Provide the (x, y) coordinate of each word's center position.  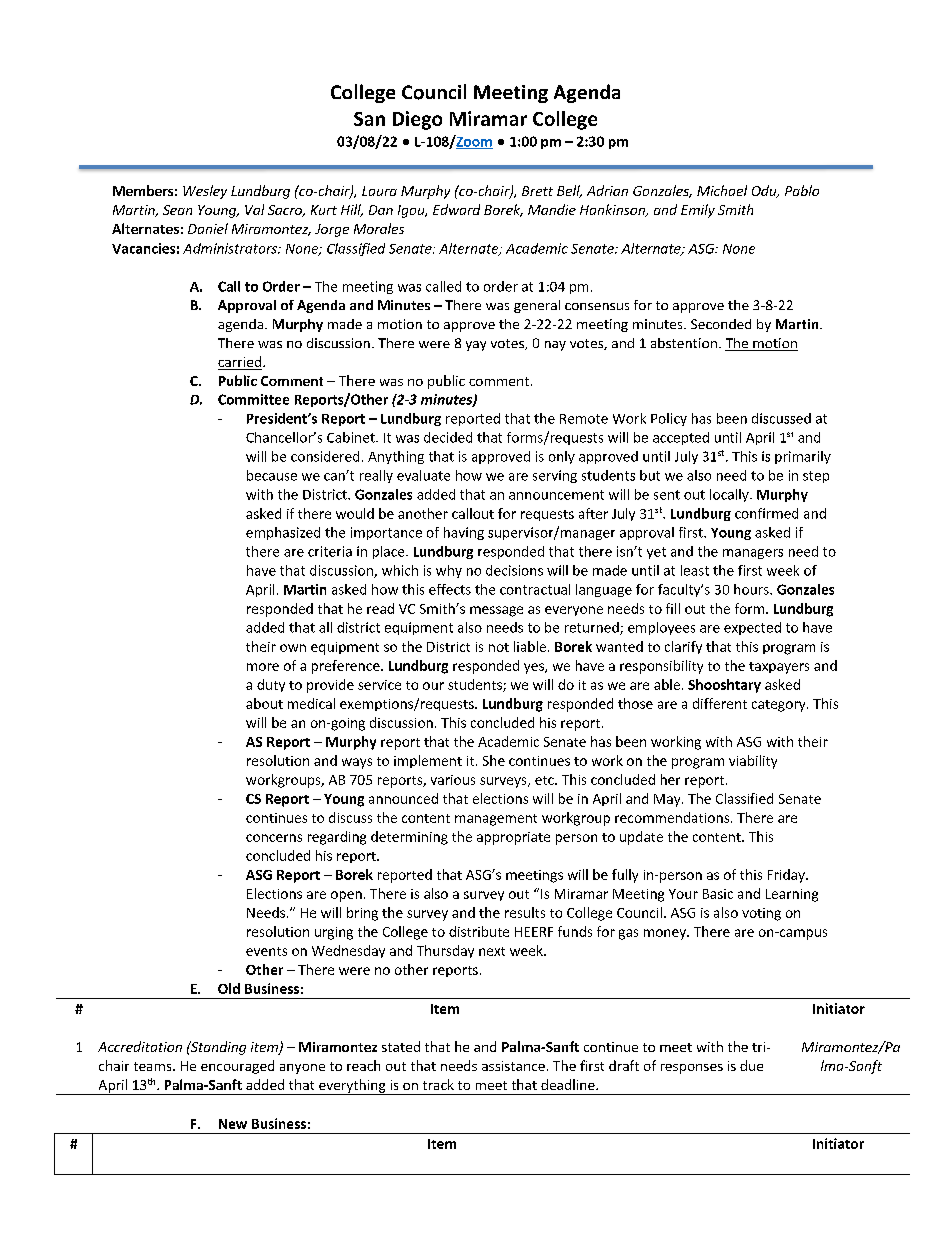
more (263, 667)
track (438, 1084)
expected (752, 628)
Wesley (205, 192)
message (496, 611)
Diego (417, 120)
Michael (722, 190)
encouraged (237, 1067)
